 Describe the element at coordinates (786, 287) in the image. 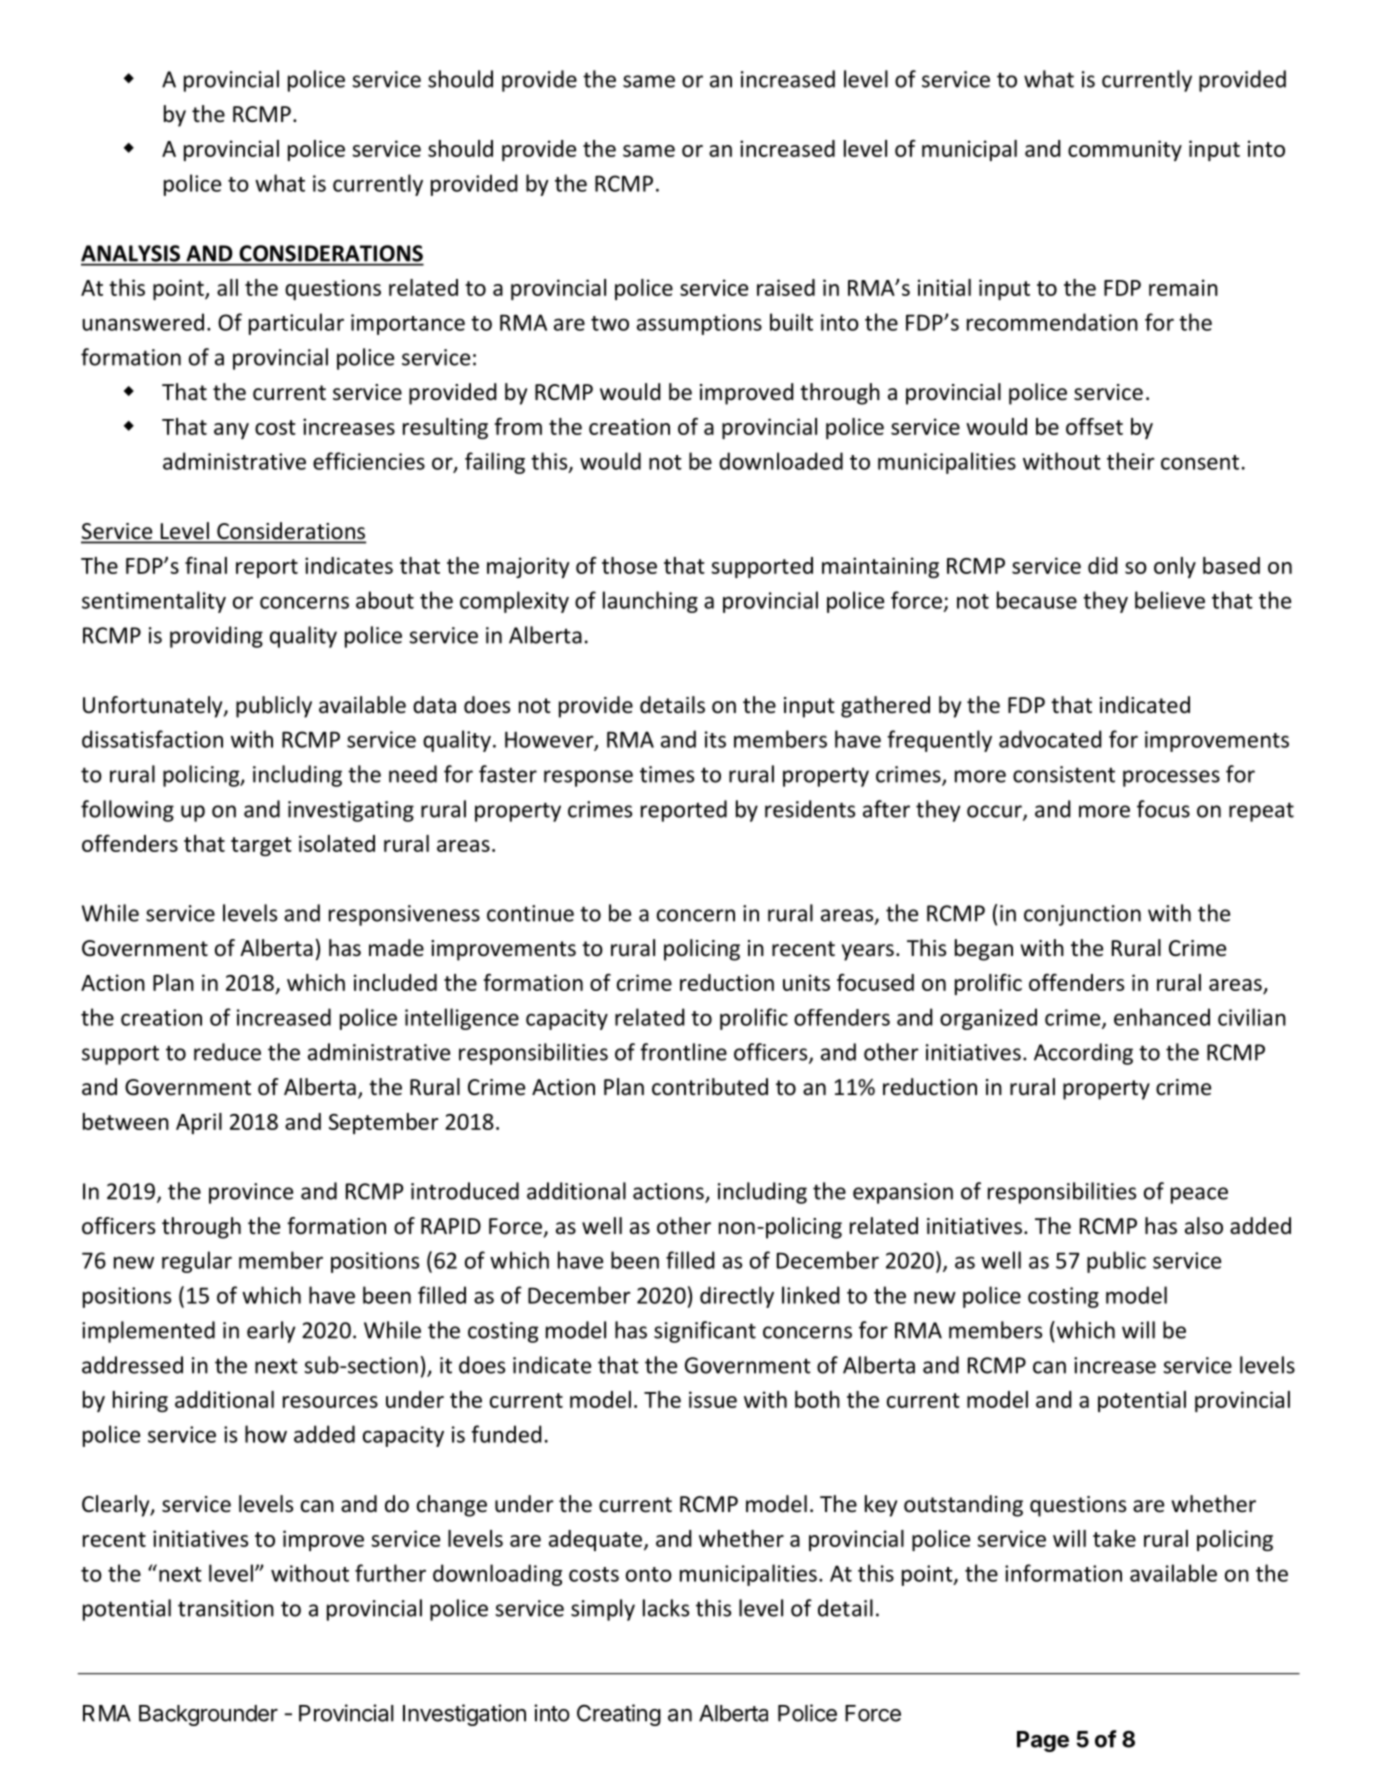

I see `raised` at that location.
